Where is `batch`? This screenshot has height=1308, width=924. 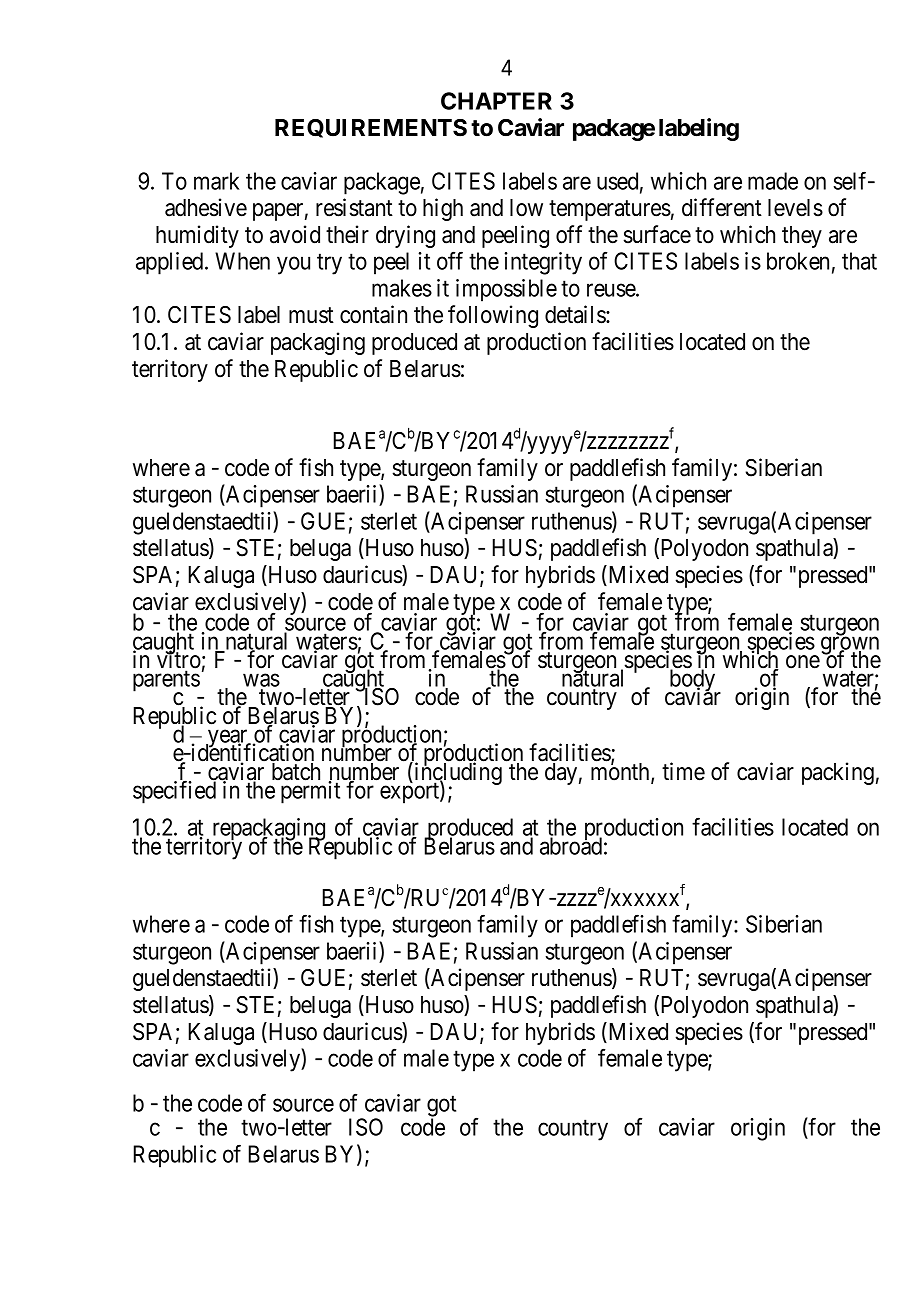 batch is located at coordinates (296, 772).
